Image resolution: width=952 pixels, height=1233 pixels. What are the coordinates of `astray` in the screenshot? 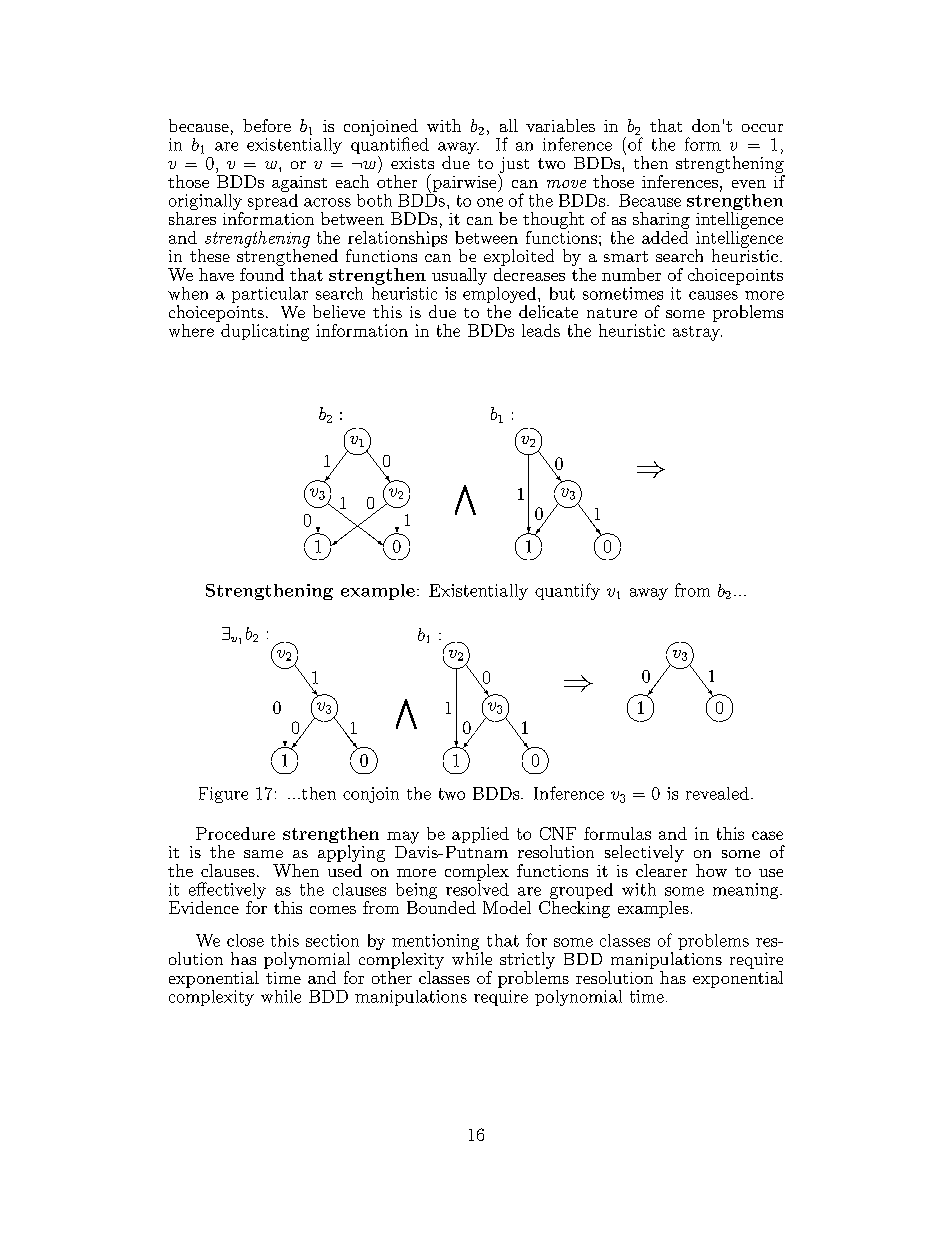 It's located at (697, 333).
